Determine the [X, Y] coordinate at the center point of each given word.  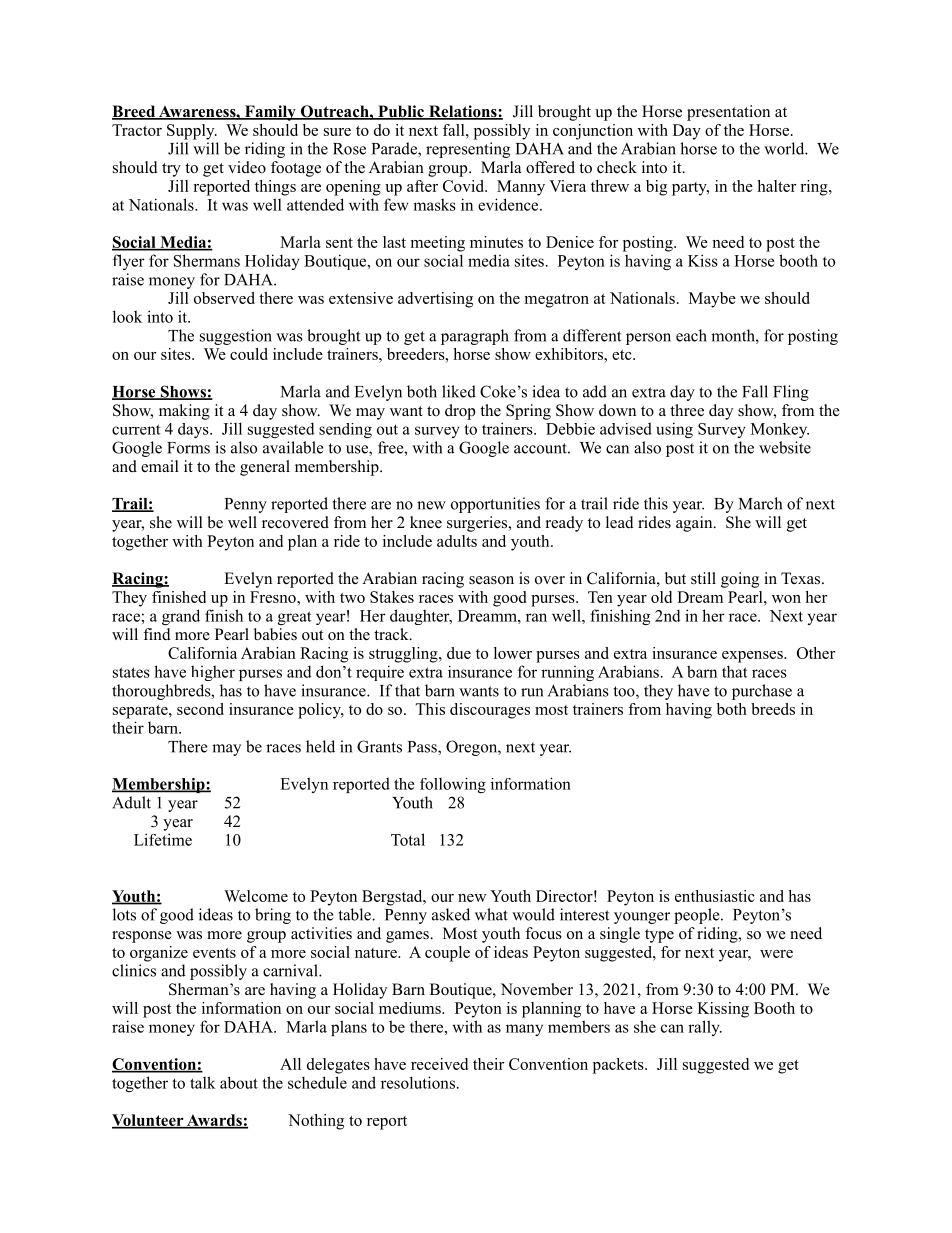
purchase [762, 692]
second [200, 709]
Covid [464, 186]
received [439, 1064]
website [785, 447]
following [453, 785]
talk [203, 1082]
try [171, 170]
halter [776, 186]
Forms [188, 448]
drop [460, 412]
